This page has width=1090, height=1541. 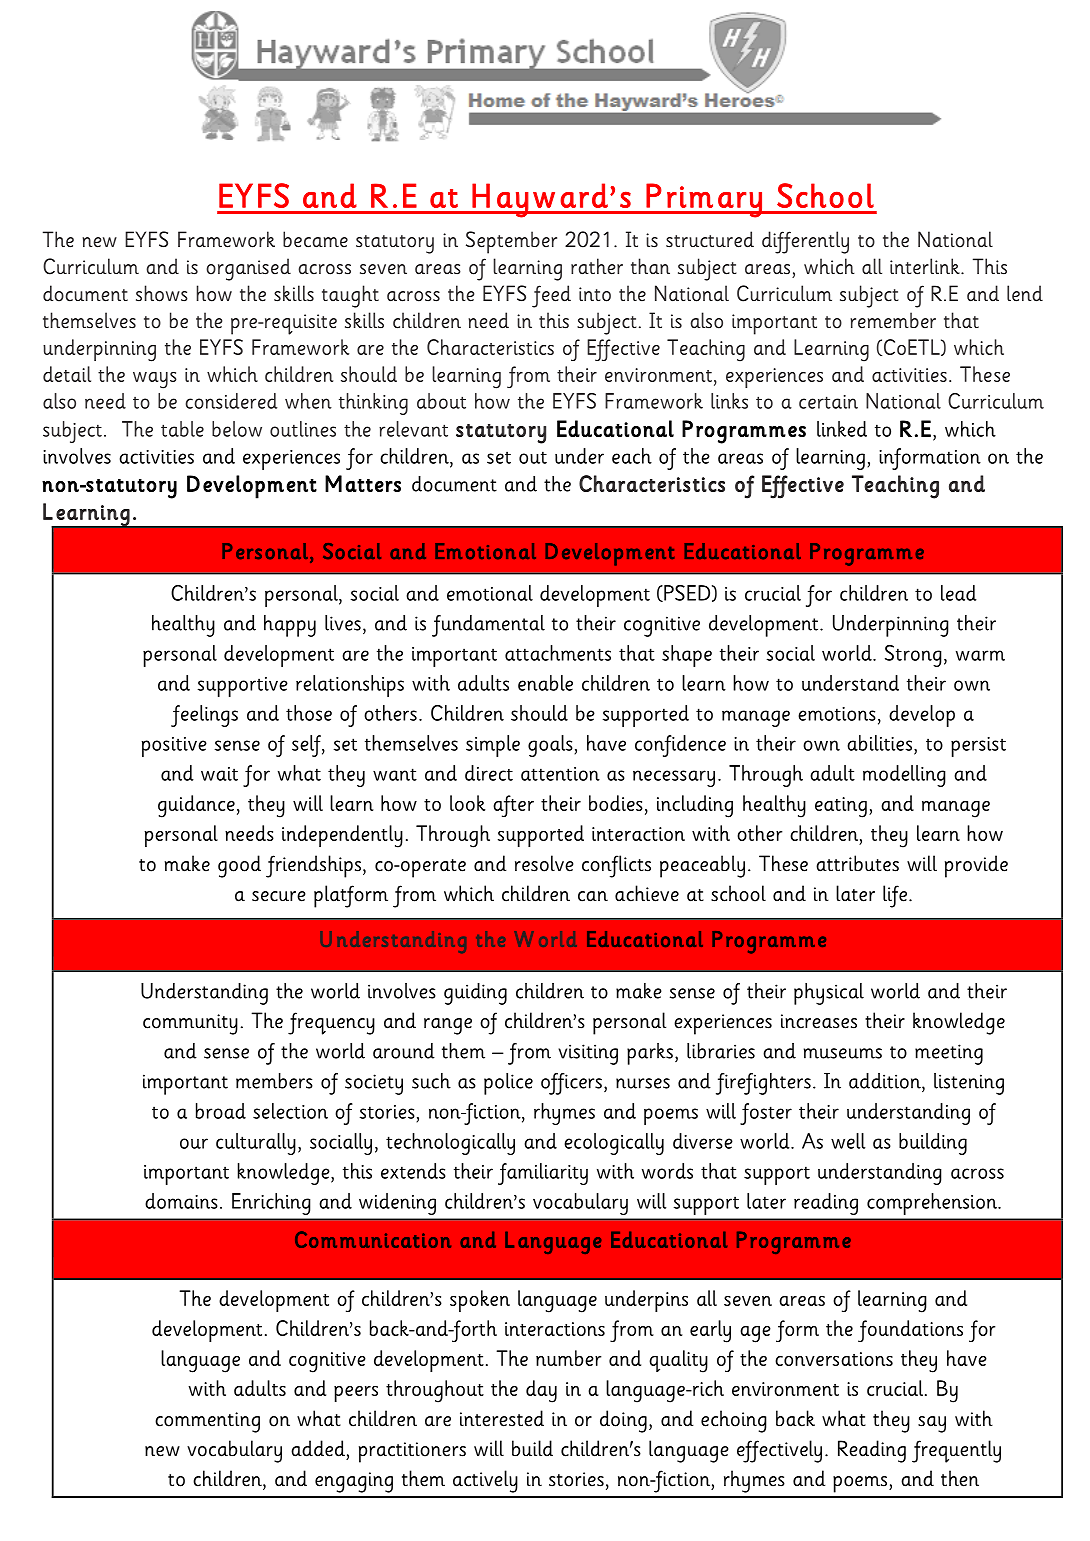 I want to click on interlink, so click(x=926, y=266).
